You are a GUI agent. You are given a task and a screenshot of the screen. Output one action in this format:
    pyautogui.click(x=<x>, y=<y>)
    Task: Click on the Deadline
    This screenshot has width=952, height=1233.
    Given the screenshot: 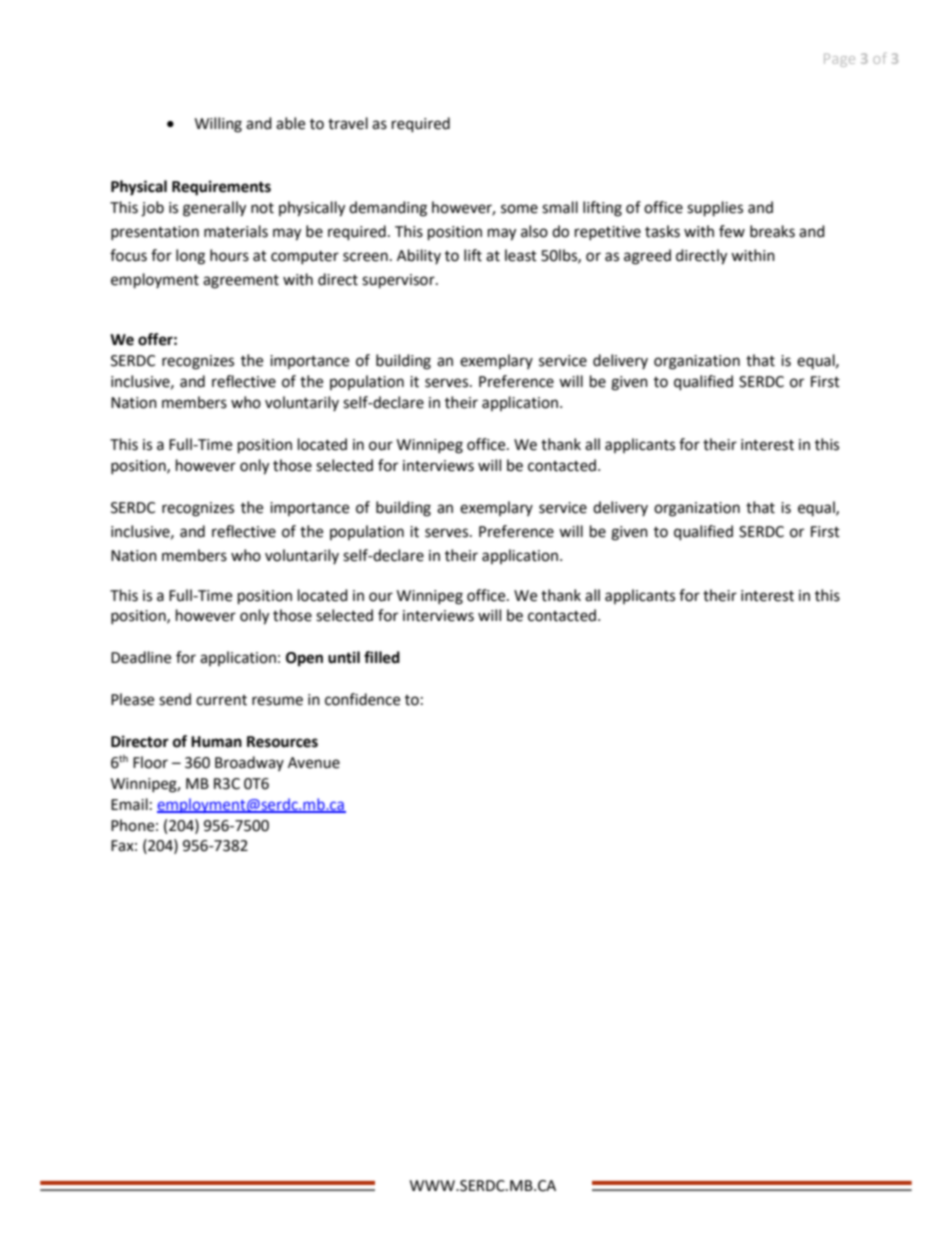 What is the action you would take?
    pyautogui.click(x=141, y=657)
